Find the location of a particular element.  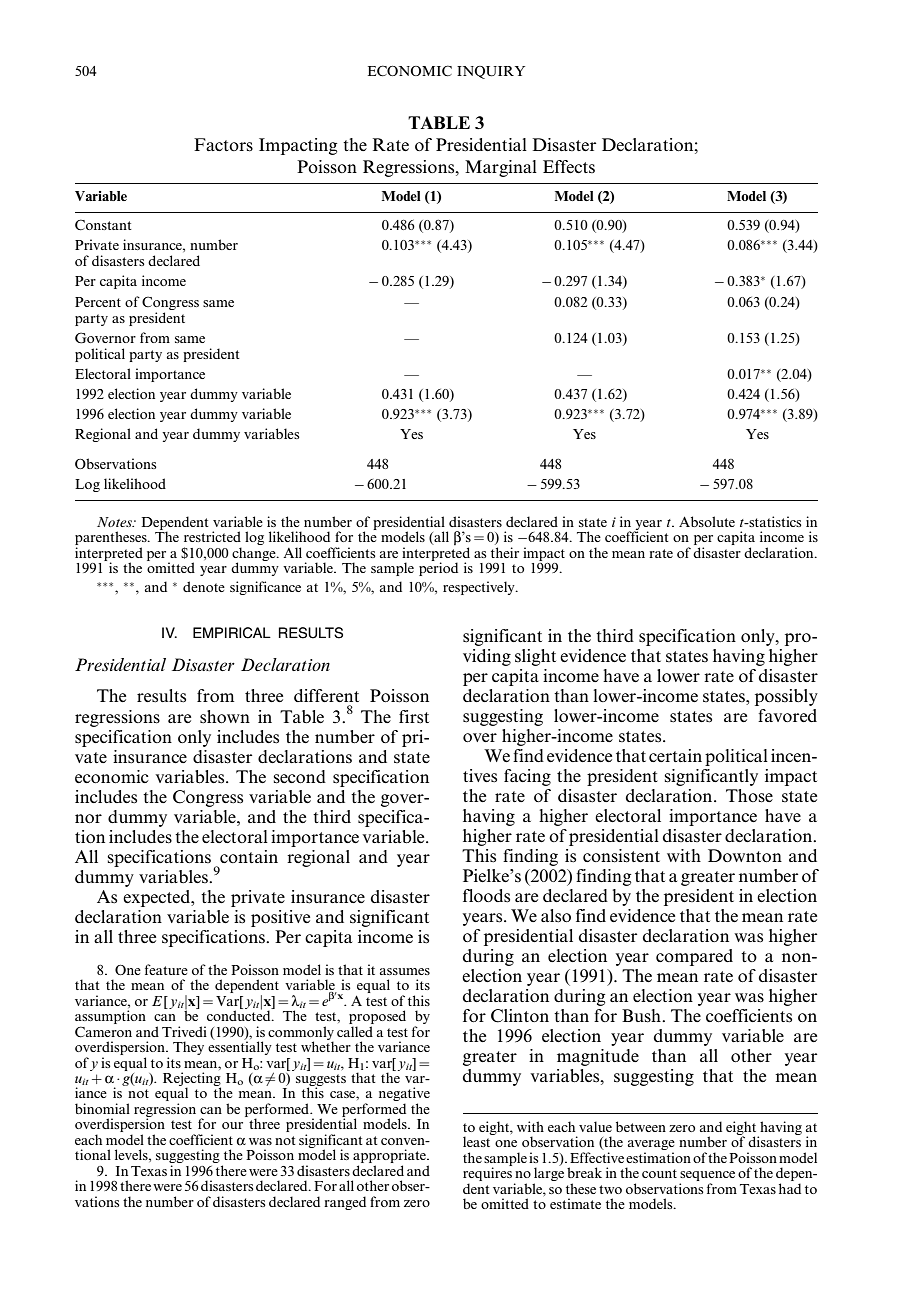

our is located at coordinates (232, 1125).
